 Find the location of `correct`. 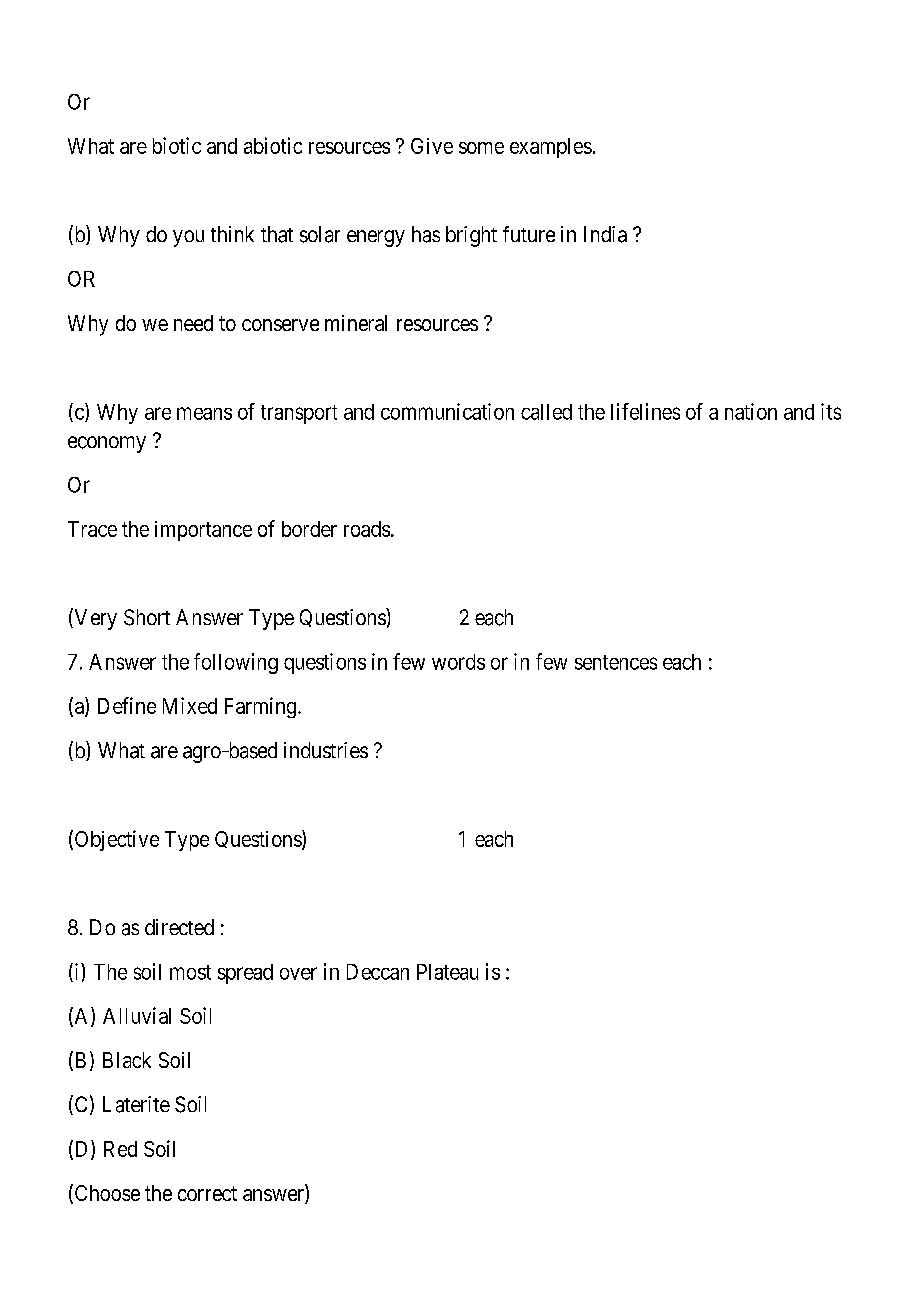

correct is located at coordinates (207, 1193).
